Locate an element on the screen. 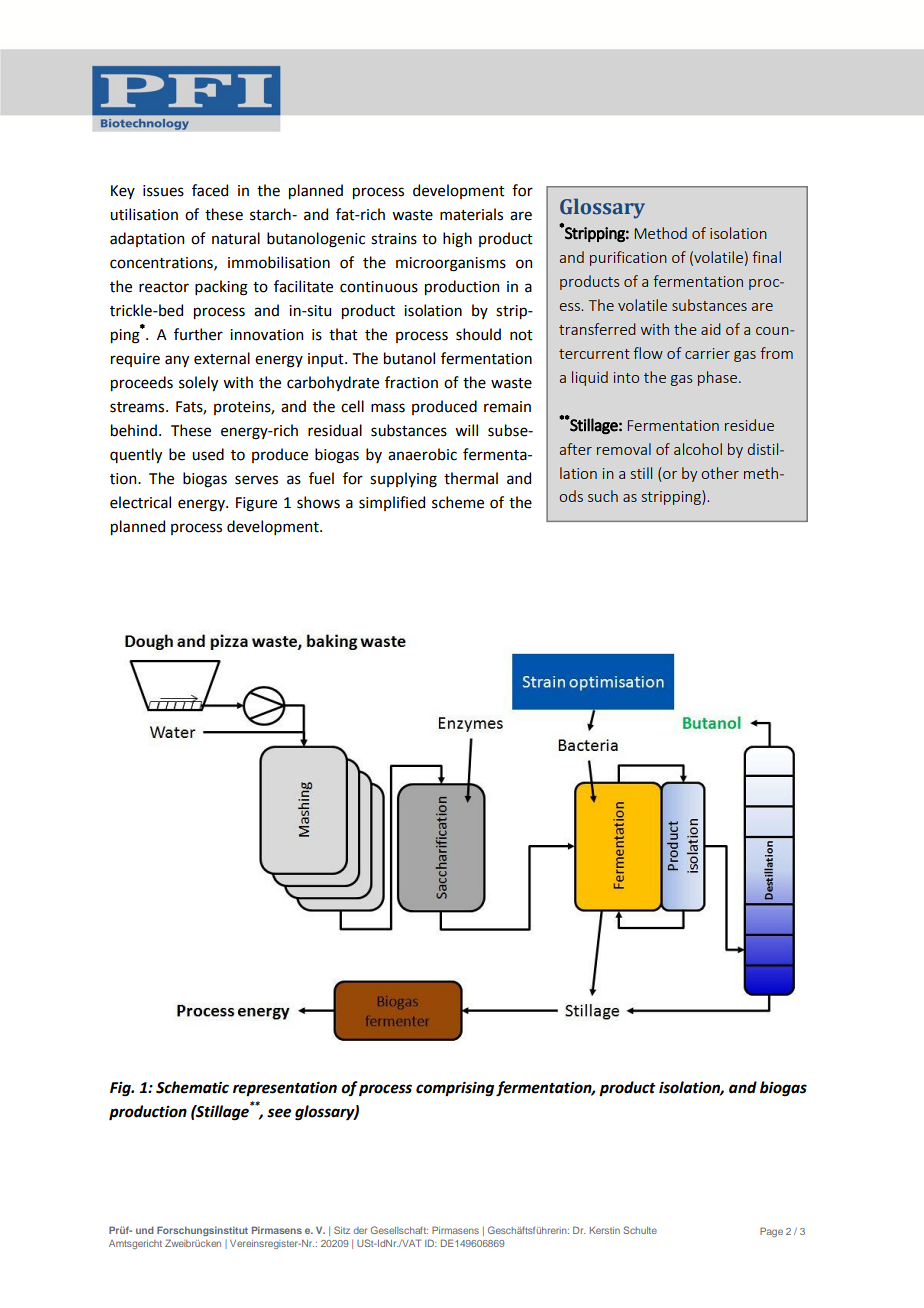  materials is located at coordinates (471, 214).
